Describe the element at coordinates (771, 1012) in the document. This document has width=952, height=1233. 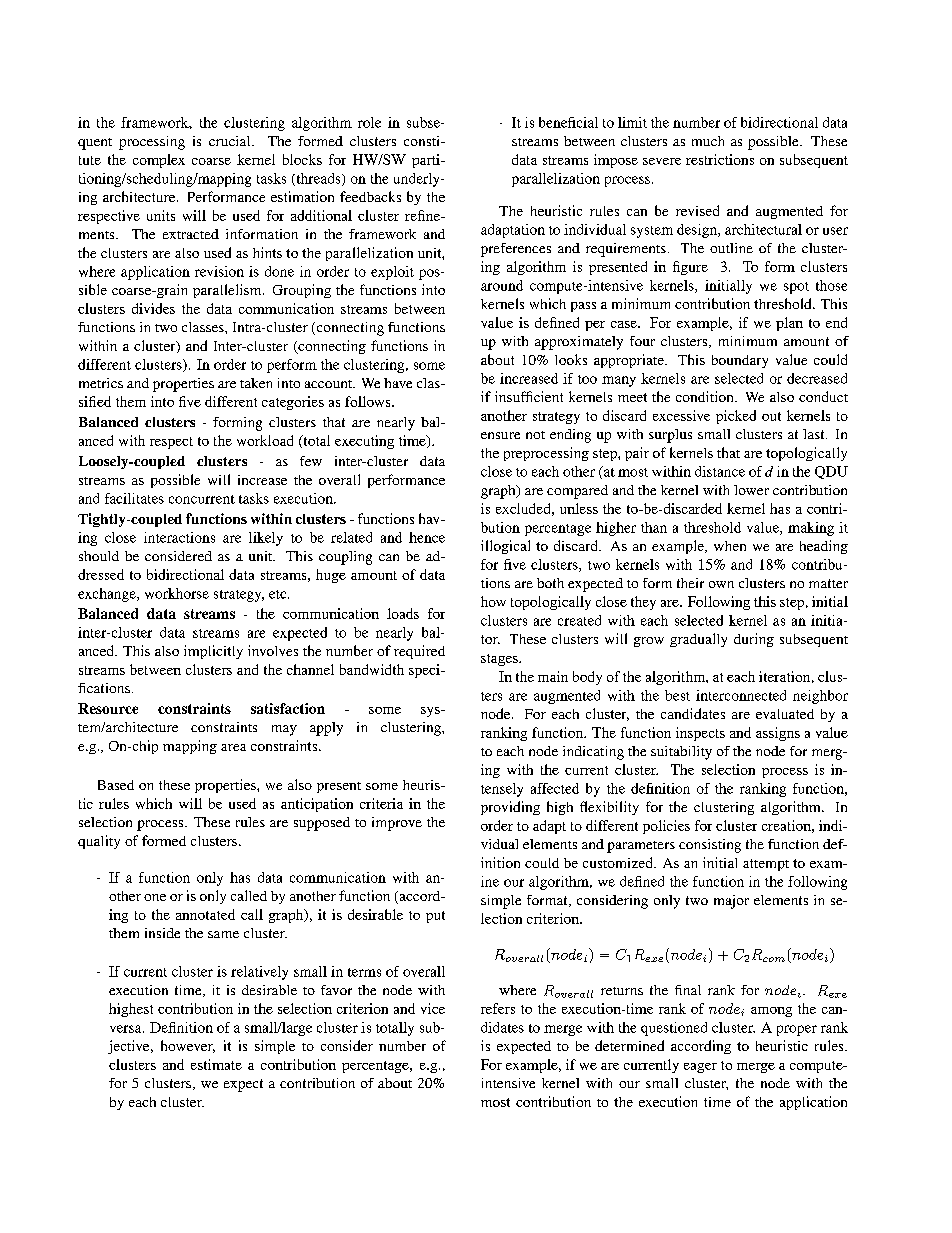
I see `among` at that location.
